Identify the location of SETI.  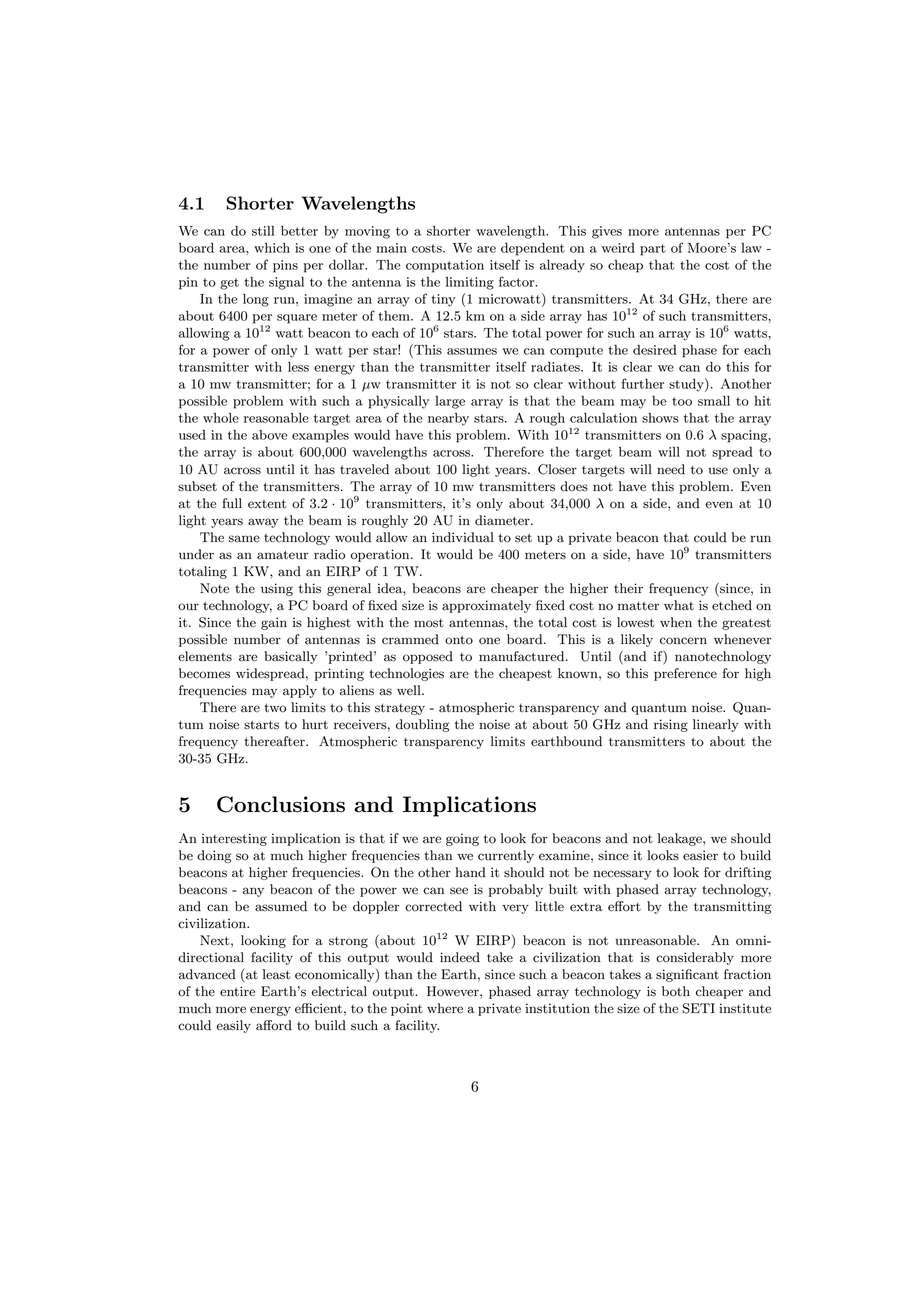
(699, 1008).
